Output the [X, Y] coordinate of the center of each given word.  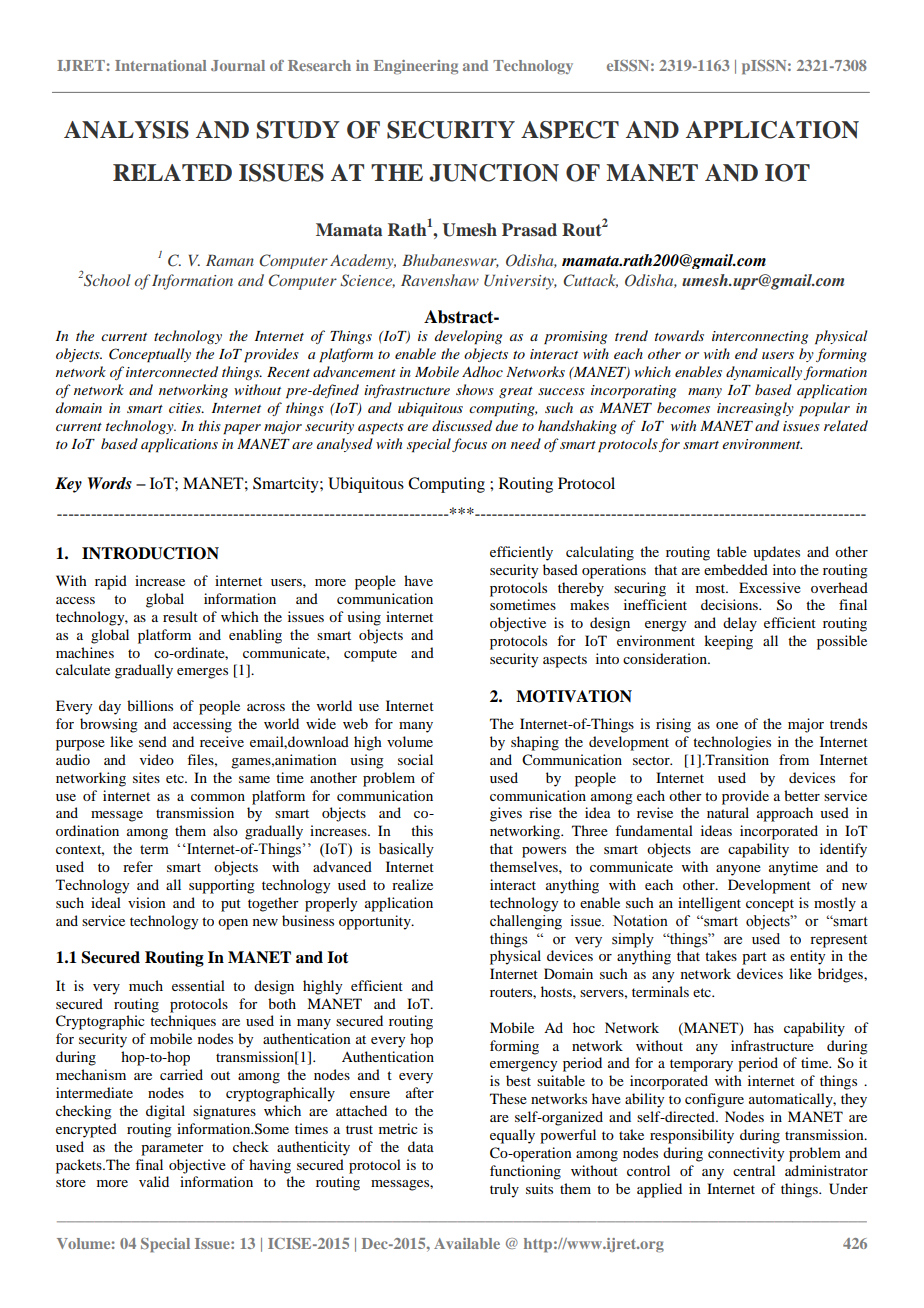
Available [467, 1243]
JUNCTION [494, 173]
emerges [202, 673]
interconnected [172, 371]
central [754, 1170]
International [161, 65]
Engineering [416, 67]
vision [147, 902]
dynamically [765, 373]
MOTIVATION [574, 696]
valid [154, 1181]
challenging [526, 922]
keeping [728, 642]
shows [475, 389]
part [754, 958]
